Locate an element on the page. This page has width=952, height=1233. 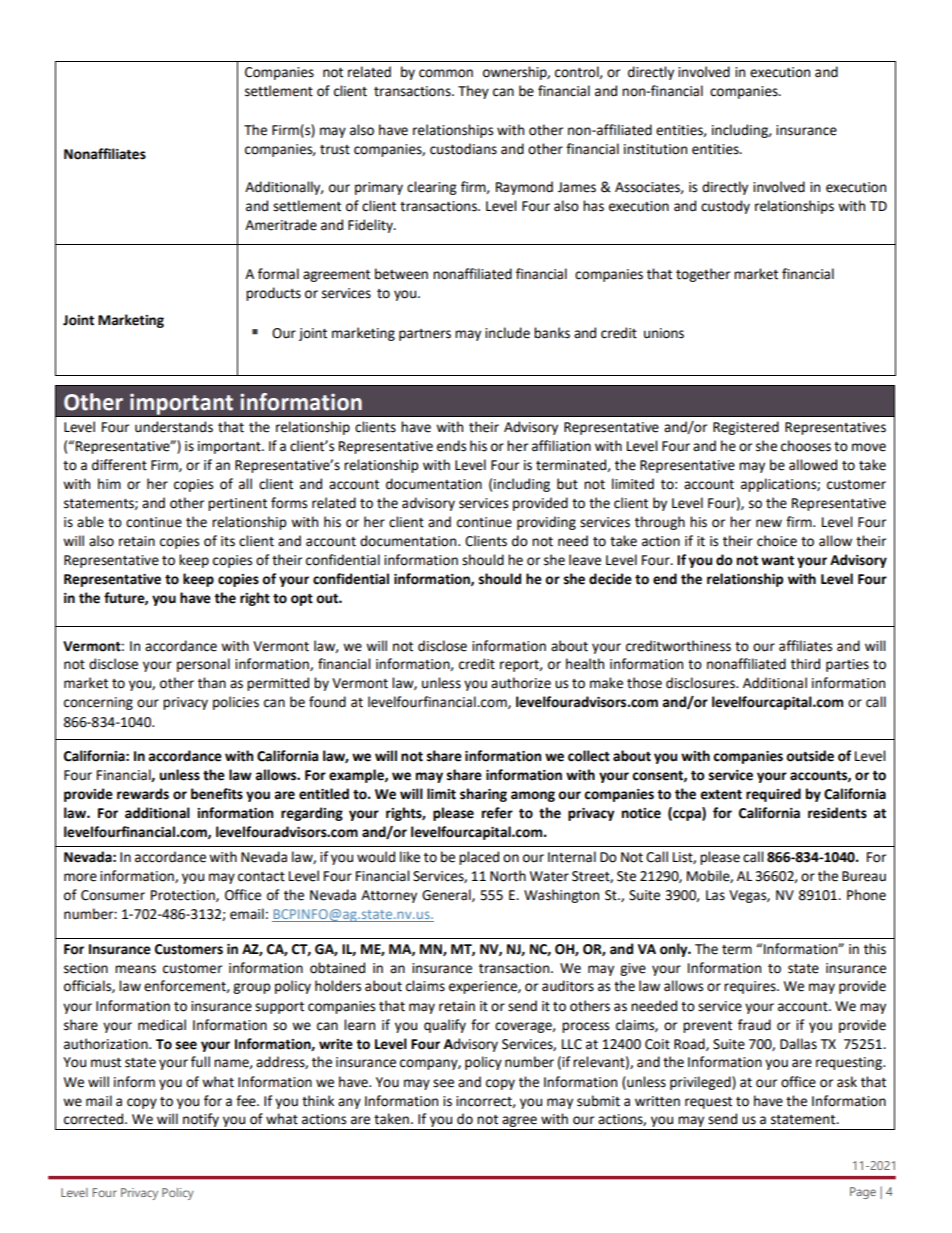
They is located at coordinates (473, 92).
